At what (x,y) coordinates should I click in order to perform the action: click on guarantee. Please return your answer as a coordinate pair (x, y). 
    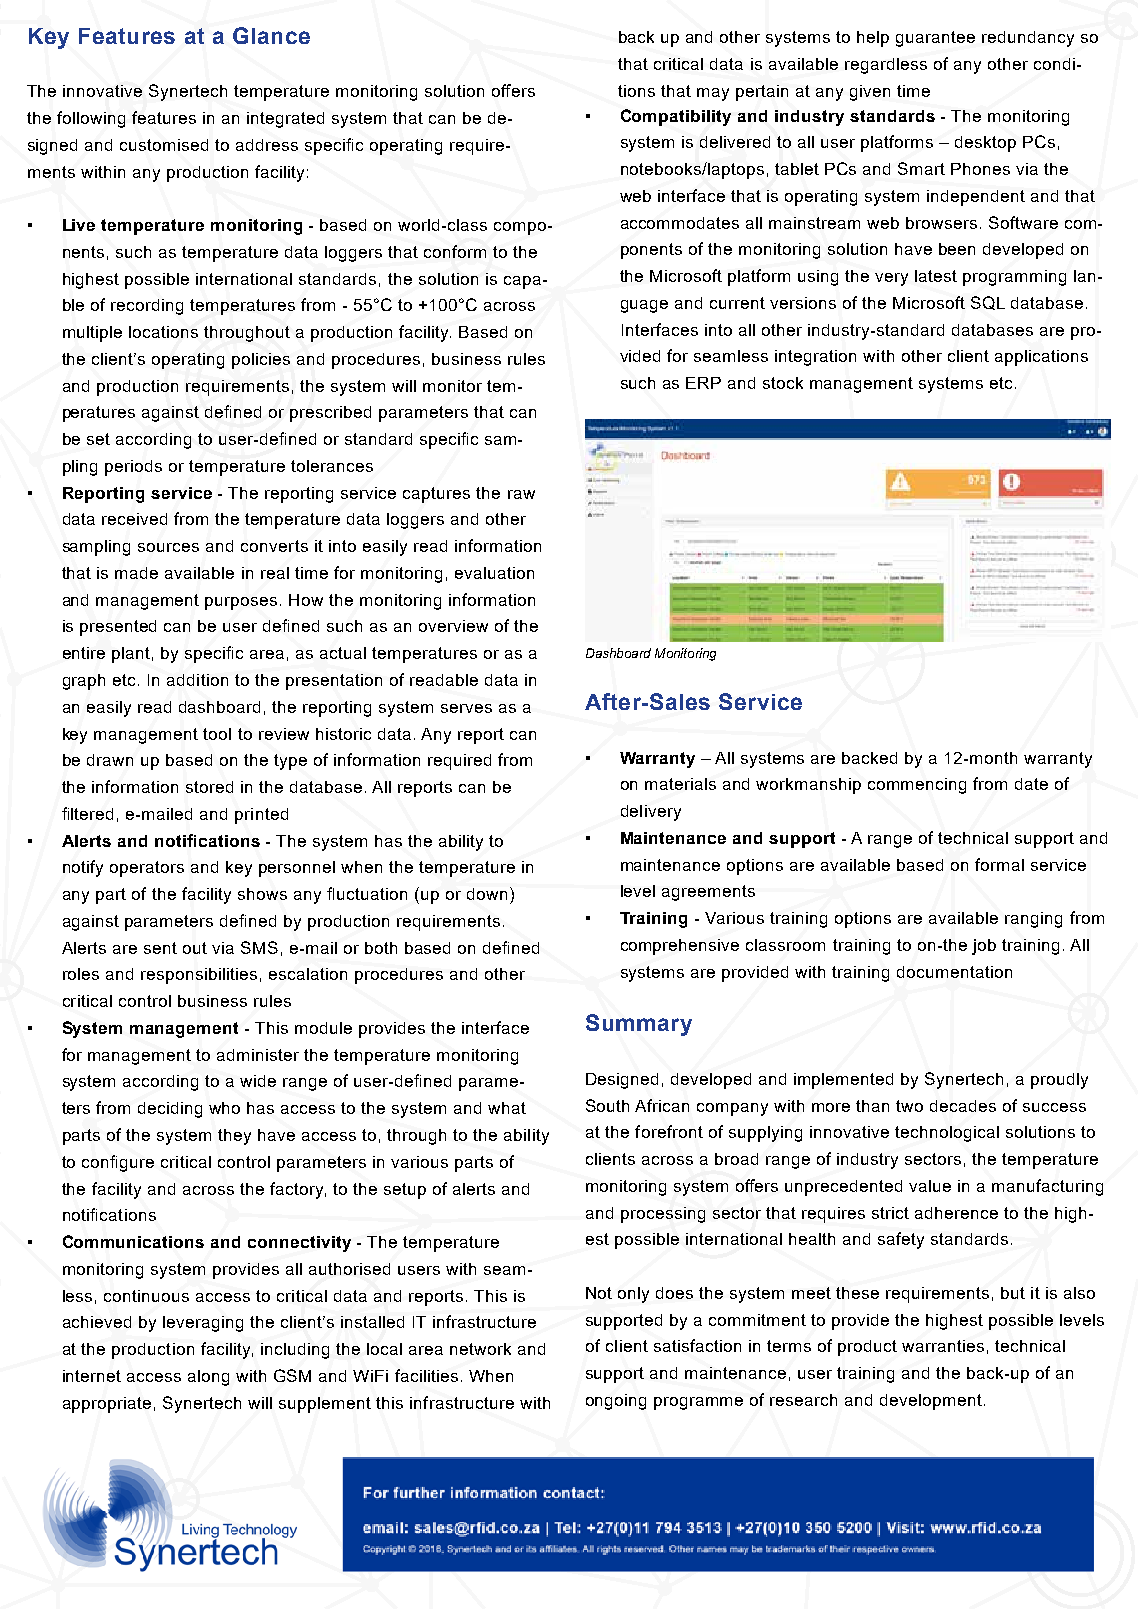
    Looking at the image, I should click on (935, 39).
